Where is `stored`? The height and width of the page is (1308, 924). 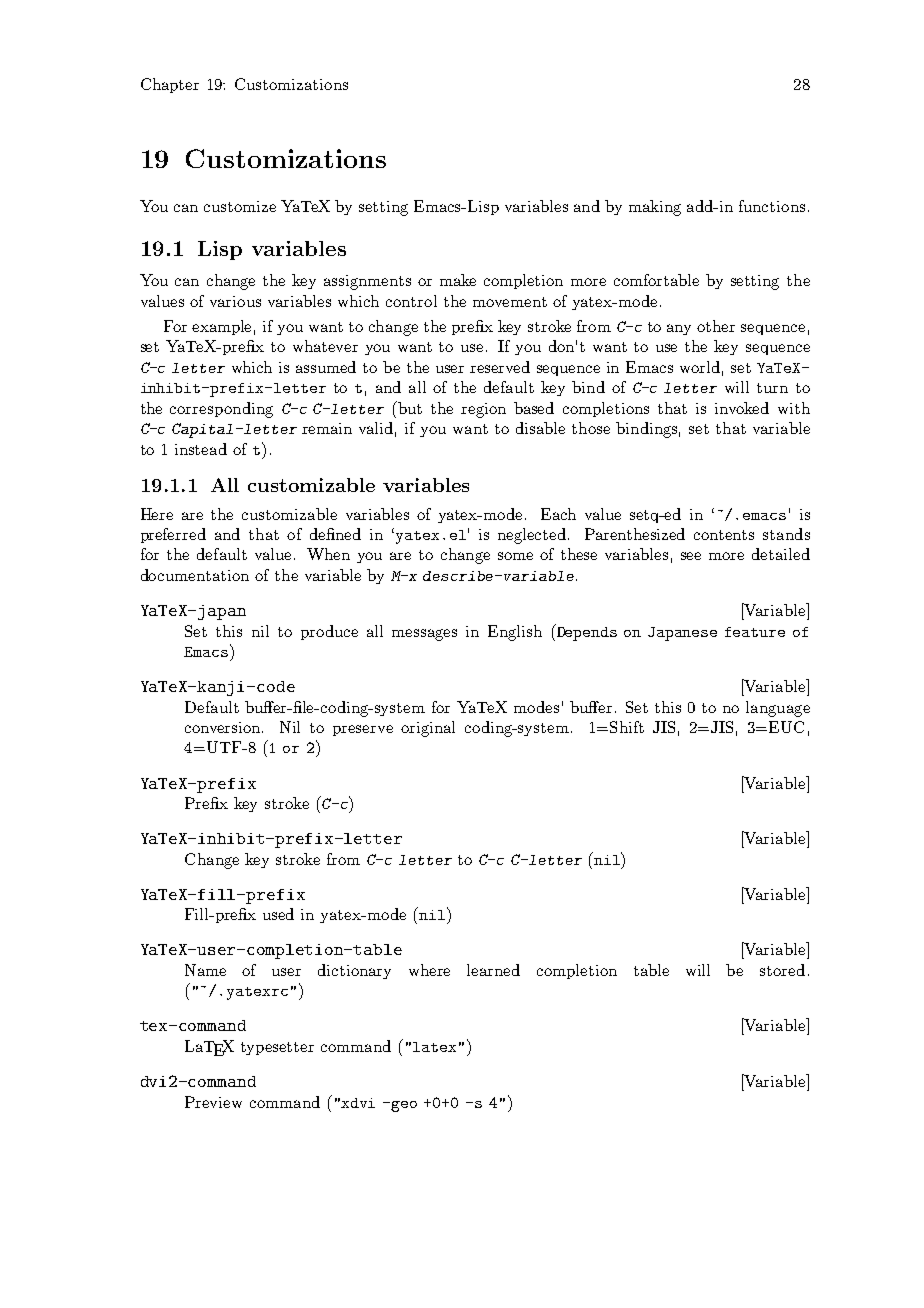
stored is located at coordinates (782, 970).
